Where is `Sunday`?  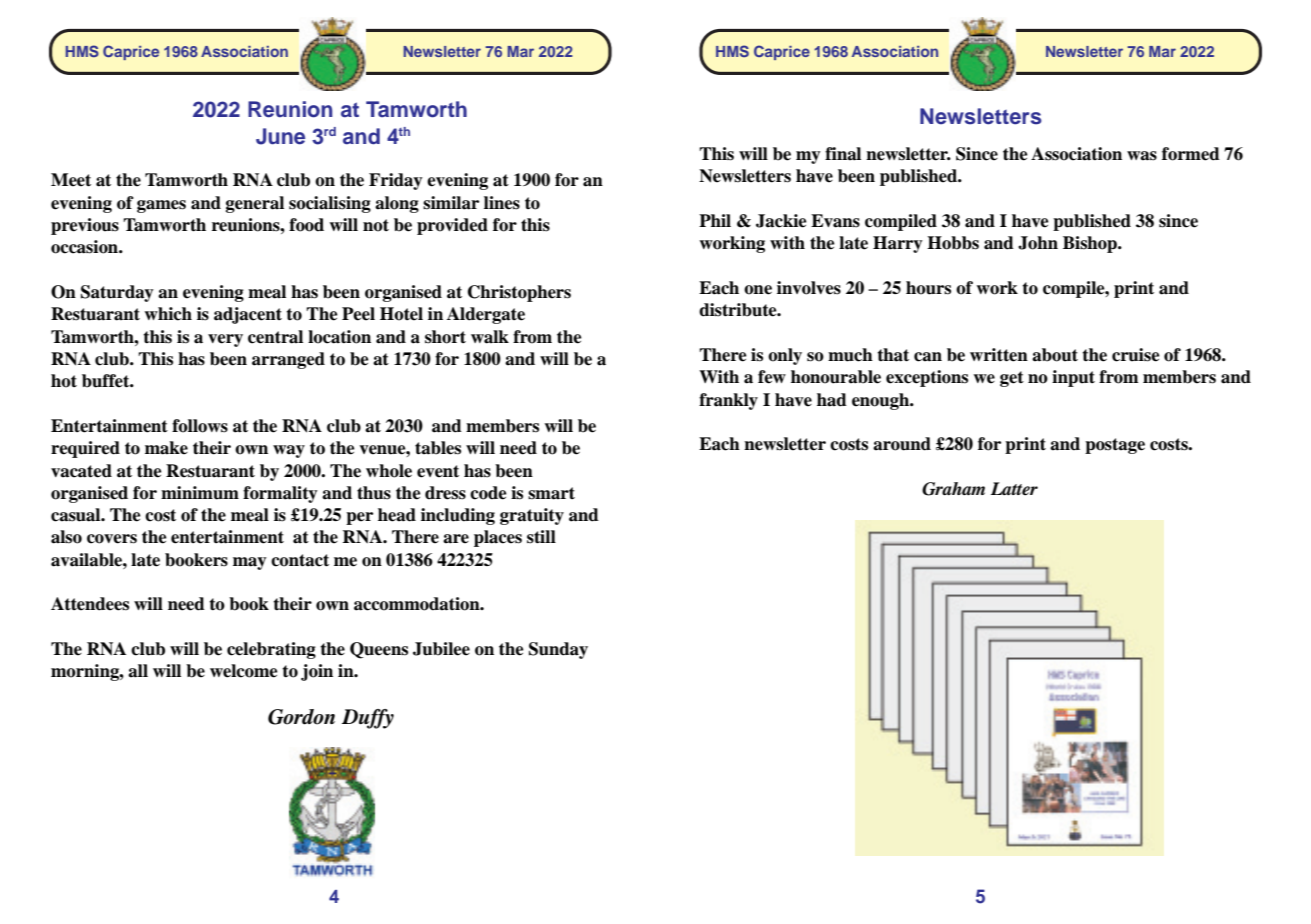
Sunday is located at coordinates (558, 650).
